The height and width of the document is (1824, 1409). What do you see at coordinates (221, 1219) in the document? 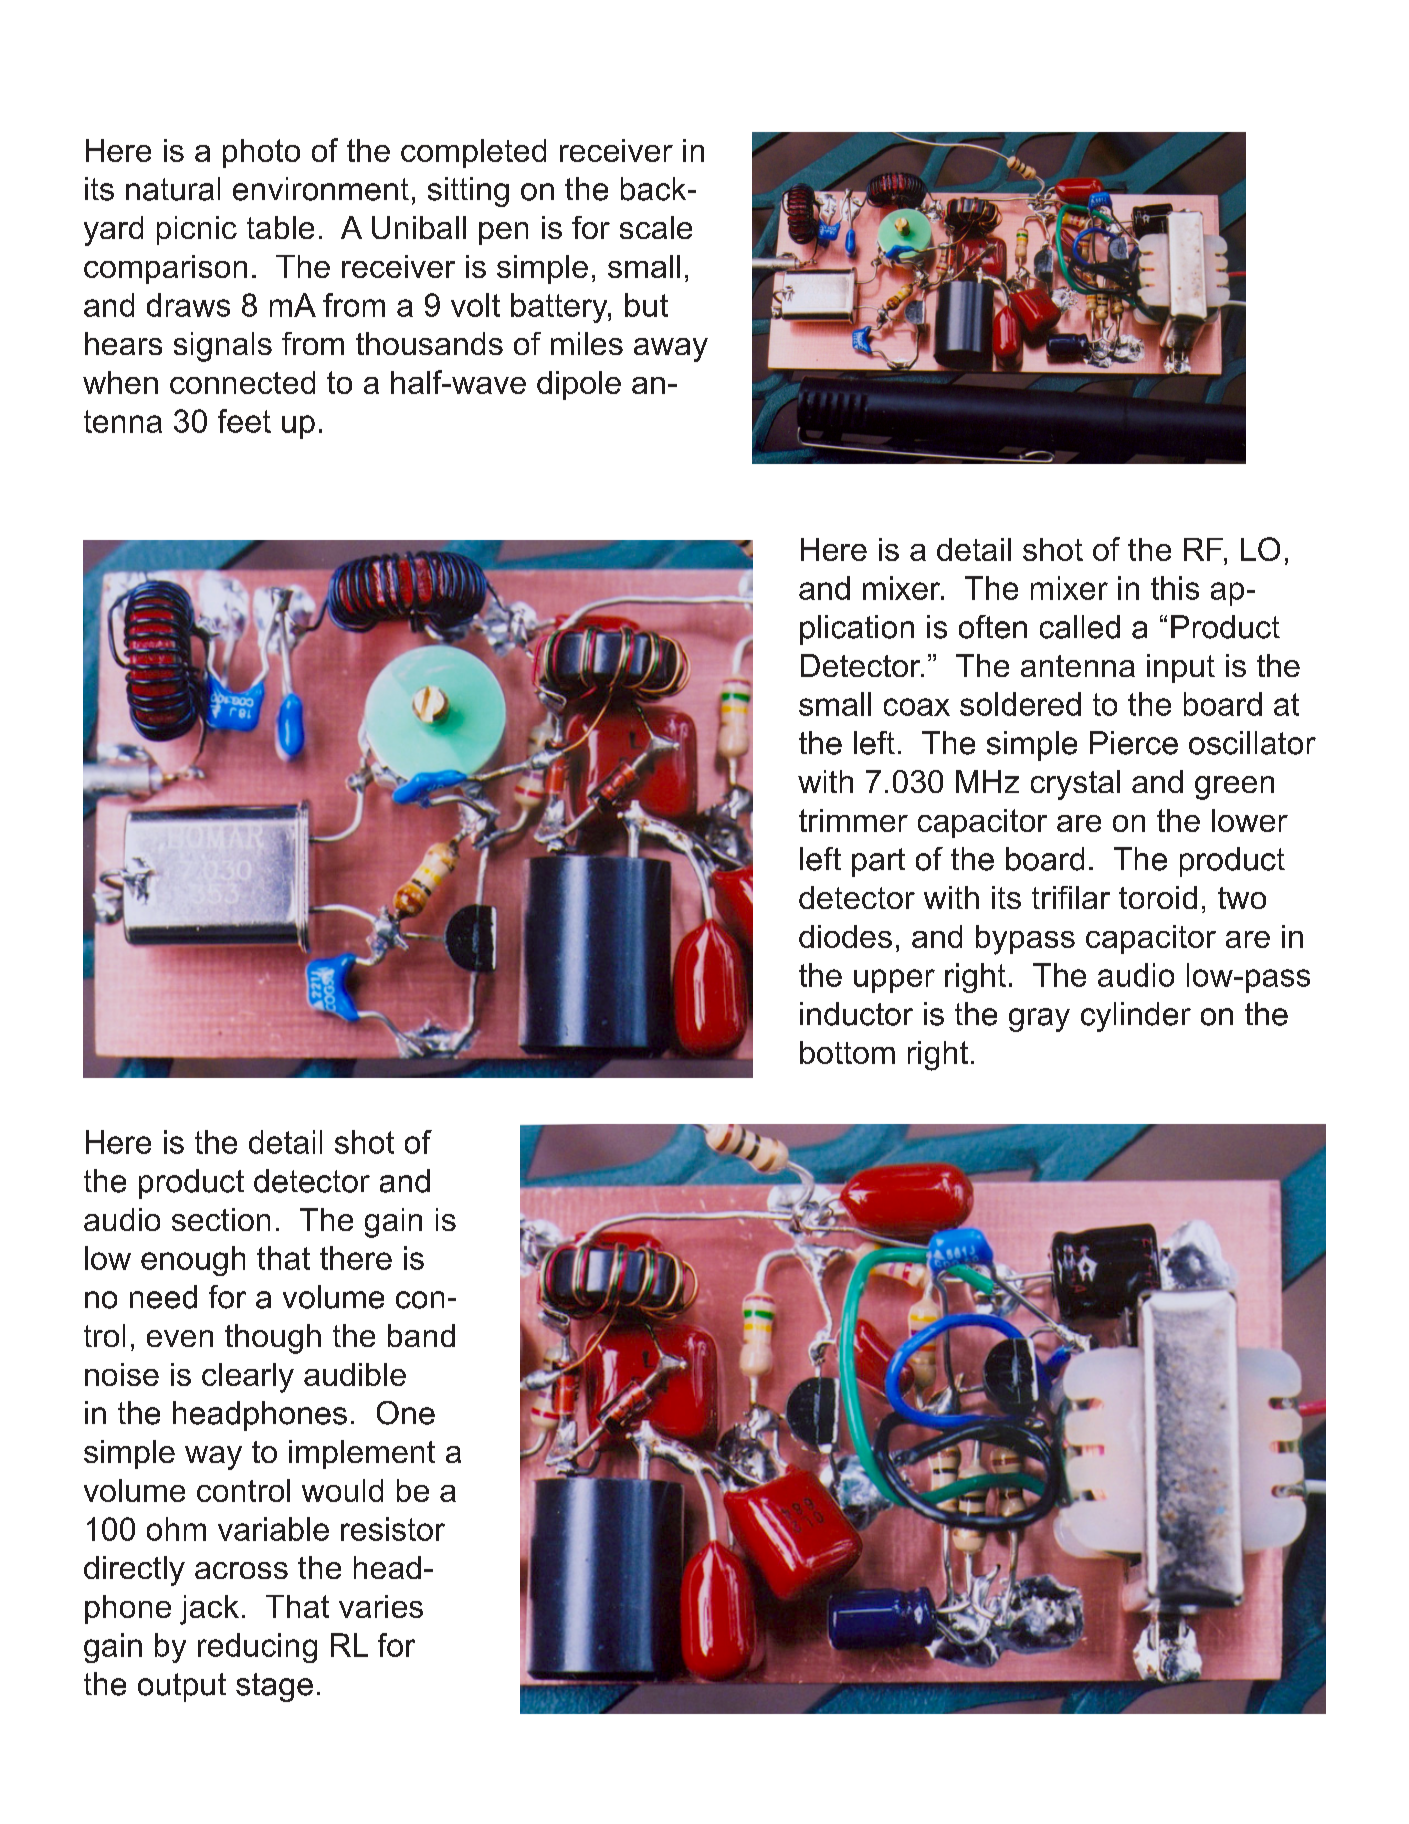
I see `section` at bounding box center [221, 1219].
